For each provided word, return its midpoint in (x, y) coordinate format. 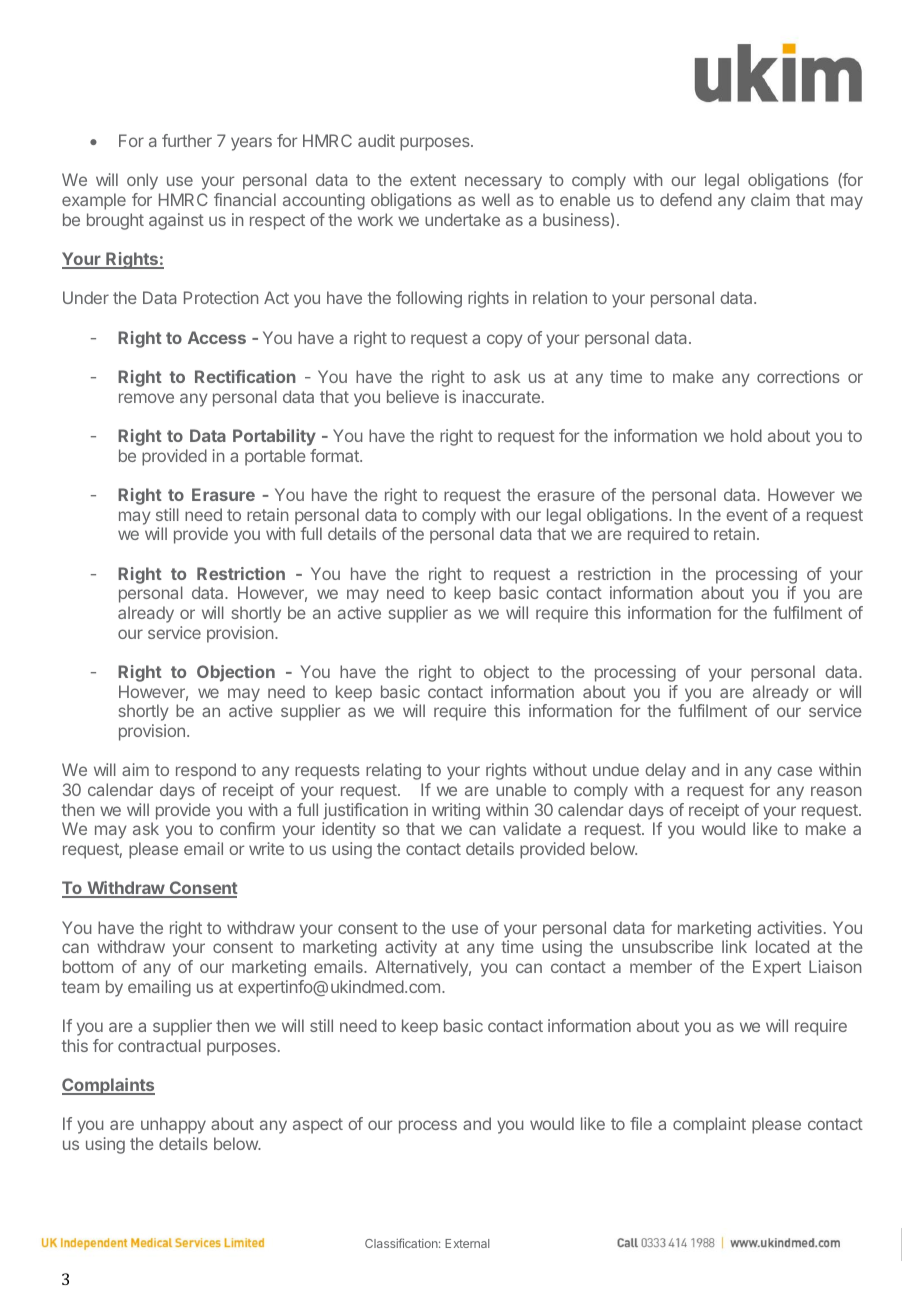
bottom (88, 966)
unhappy (173, 1125)
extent (433, 180)
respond (206, 771)
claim (770, 199)
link (734, 946)
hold (746, 435)
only (142, 181)
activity (411, 948)
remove (146, 398)
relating (393, 771)
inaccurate (501, 396)
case (794, 771)
